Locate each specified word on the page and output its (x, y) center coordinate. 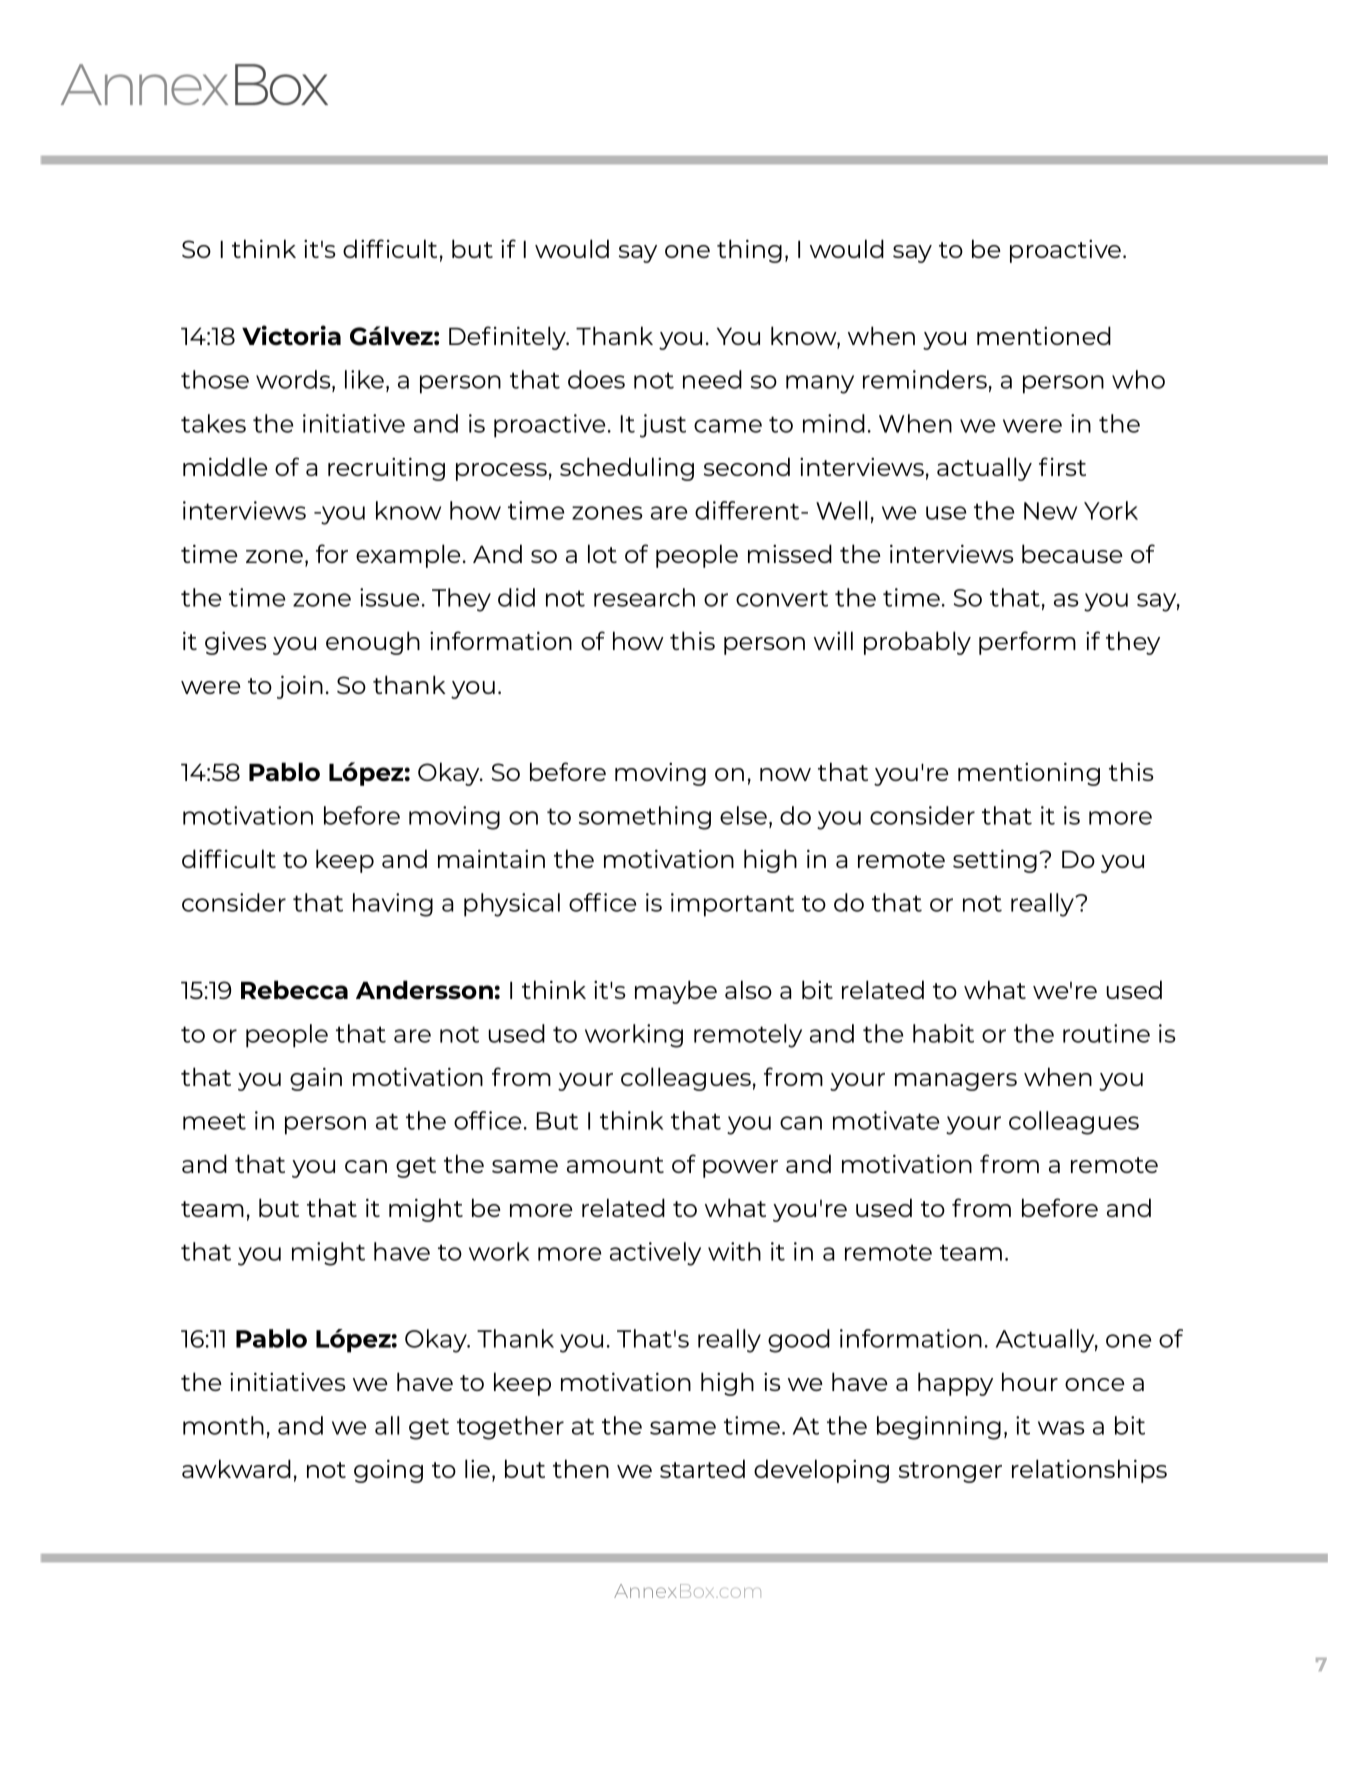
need (712, 379)
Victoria (291, 335)
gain (316, 1079)
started (702, 1468)
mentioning (1029, 774)
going (388, 1471)
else (745, 816)
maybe (676, 992)
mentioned (1044, 335)
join (300, 687)
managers (956, 1082)
